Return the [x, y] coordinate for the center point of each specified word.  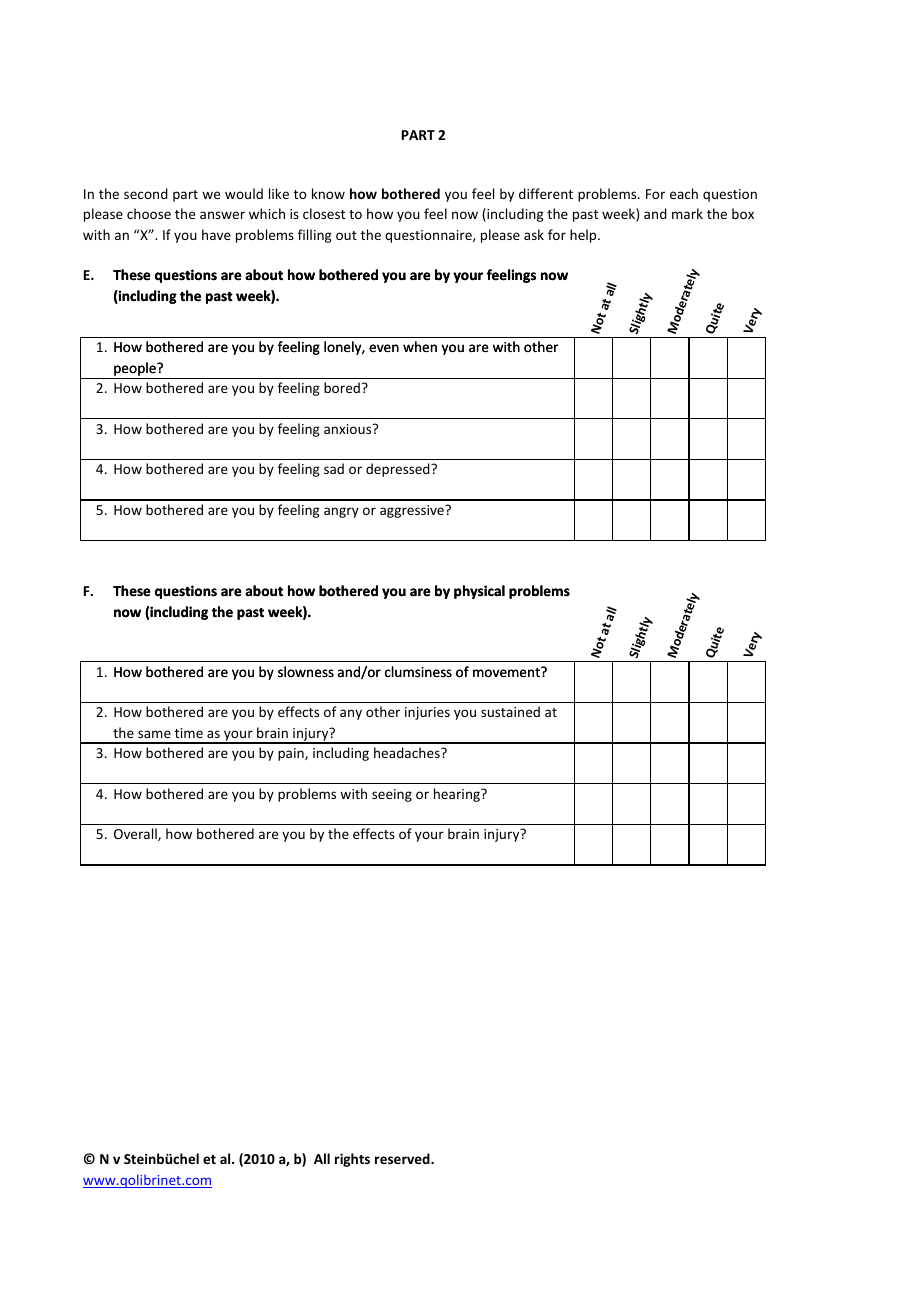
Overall [136, 834]
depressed [399, 470]
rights [352, 1160]
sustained [510, 711]
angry [341, 512]
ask [534, 234]
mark [687, 213]
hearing [458, 795]
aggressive [413, 511]
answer [222, 215]
